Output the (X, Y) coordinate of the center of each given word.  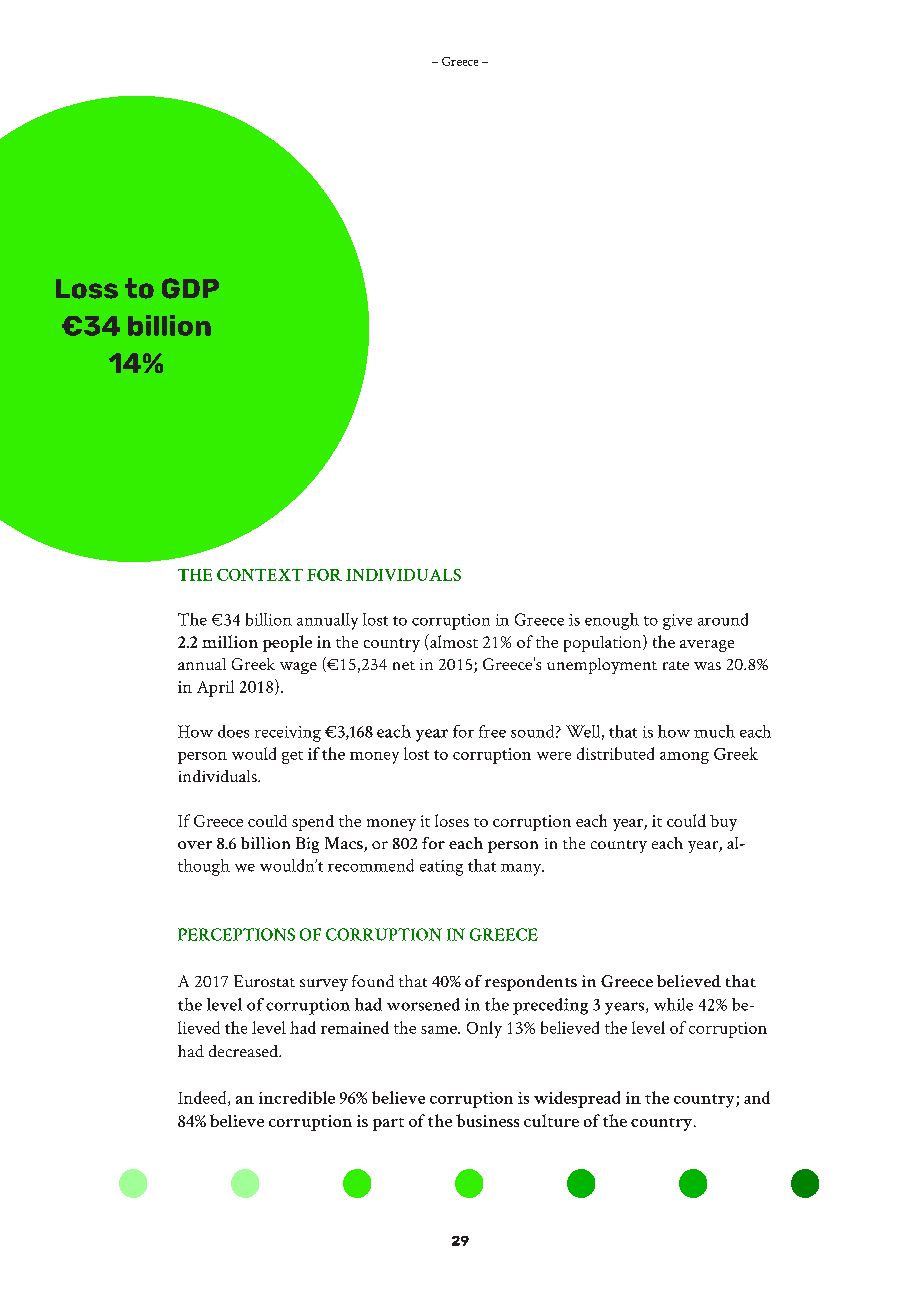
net (404, 665)
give (677, 622)
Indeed (203, 1098)
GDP (190, 288)
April (215, 688)
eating (441, 868)
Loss (87, 289)
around (723, 619)
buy (723, 823)
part (388, 1124)
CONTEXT (260, 575)
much (714, 731)
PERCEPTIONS (236, 934)
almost (453, 641)
